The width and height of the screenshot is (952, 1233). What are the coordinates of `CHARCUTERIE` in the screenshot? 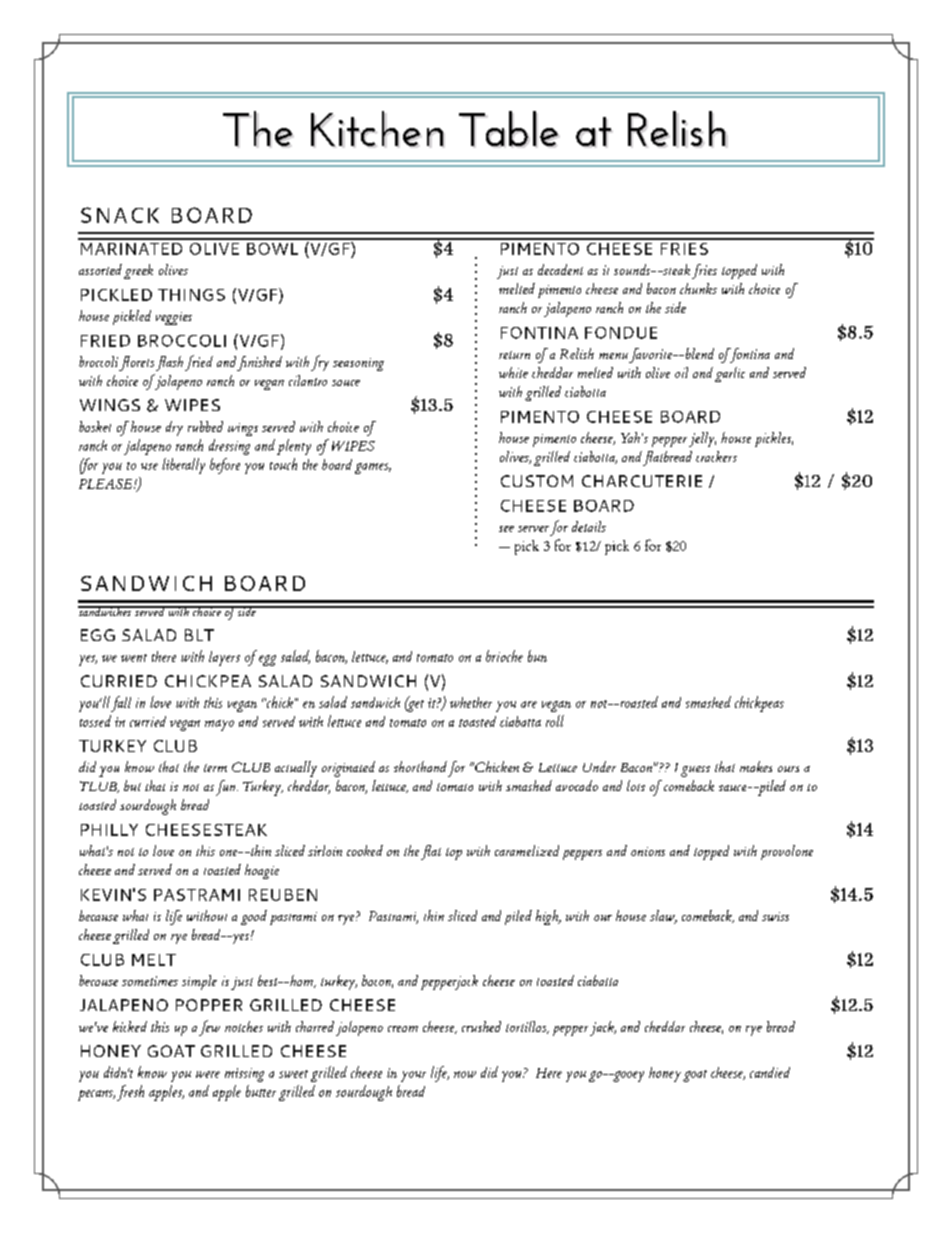 It's located at (642, 481).
